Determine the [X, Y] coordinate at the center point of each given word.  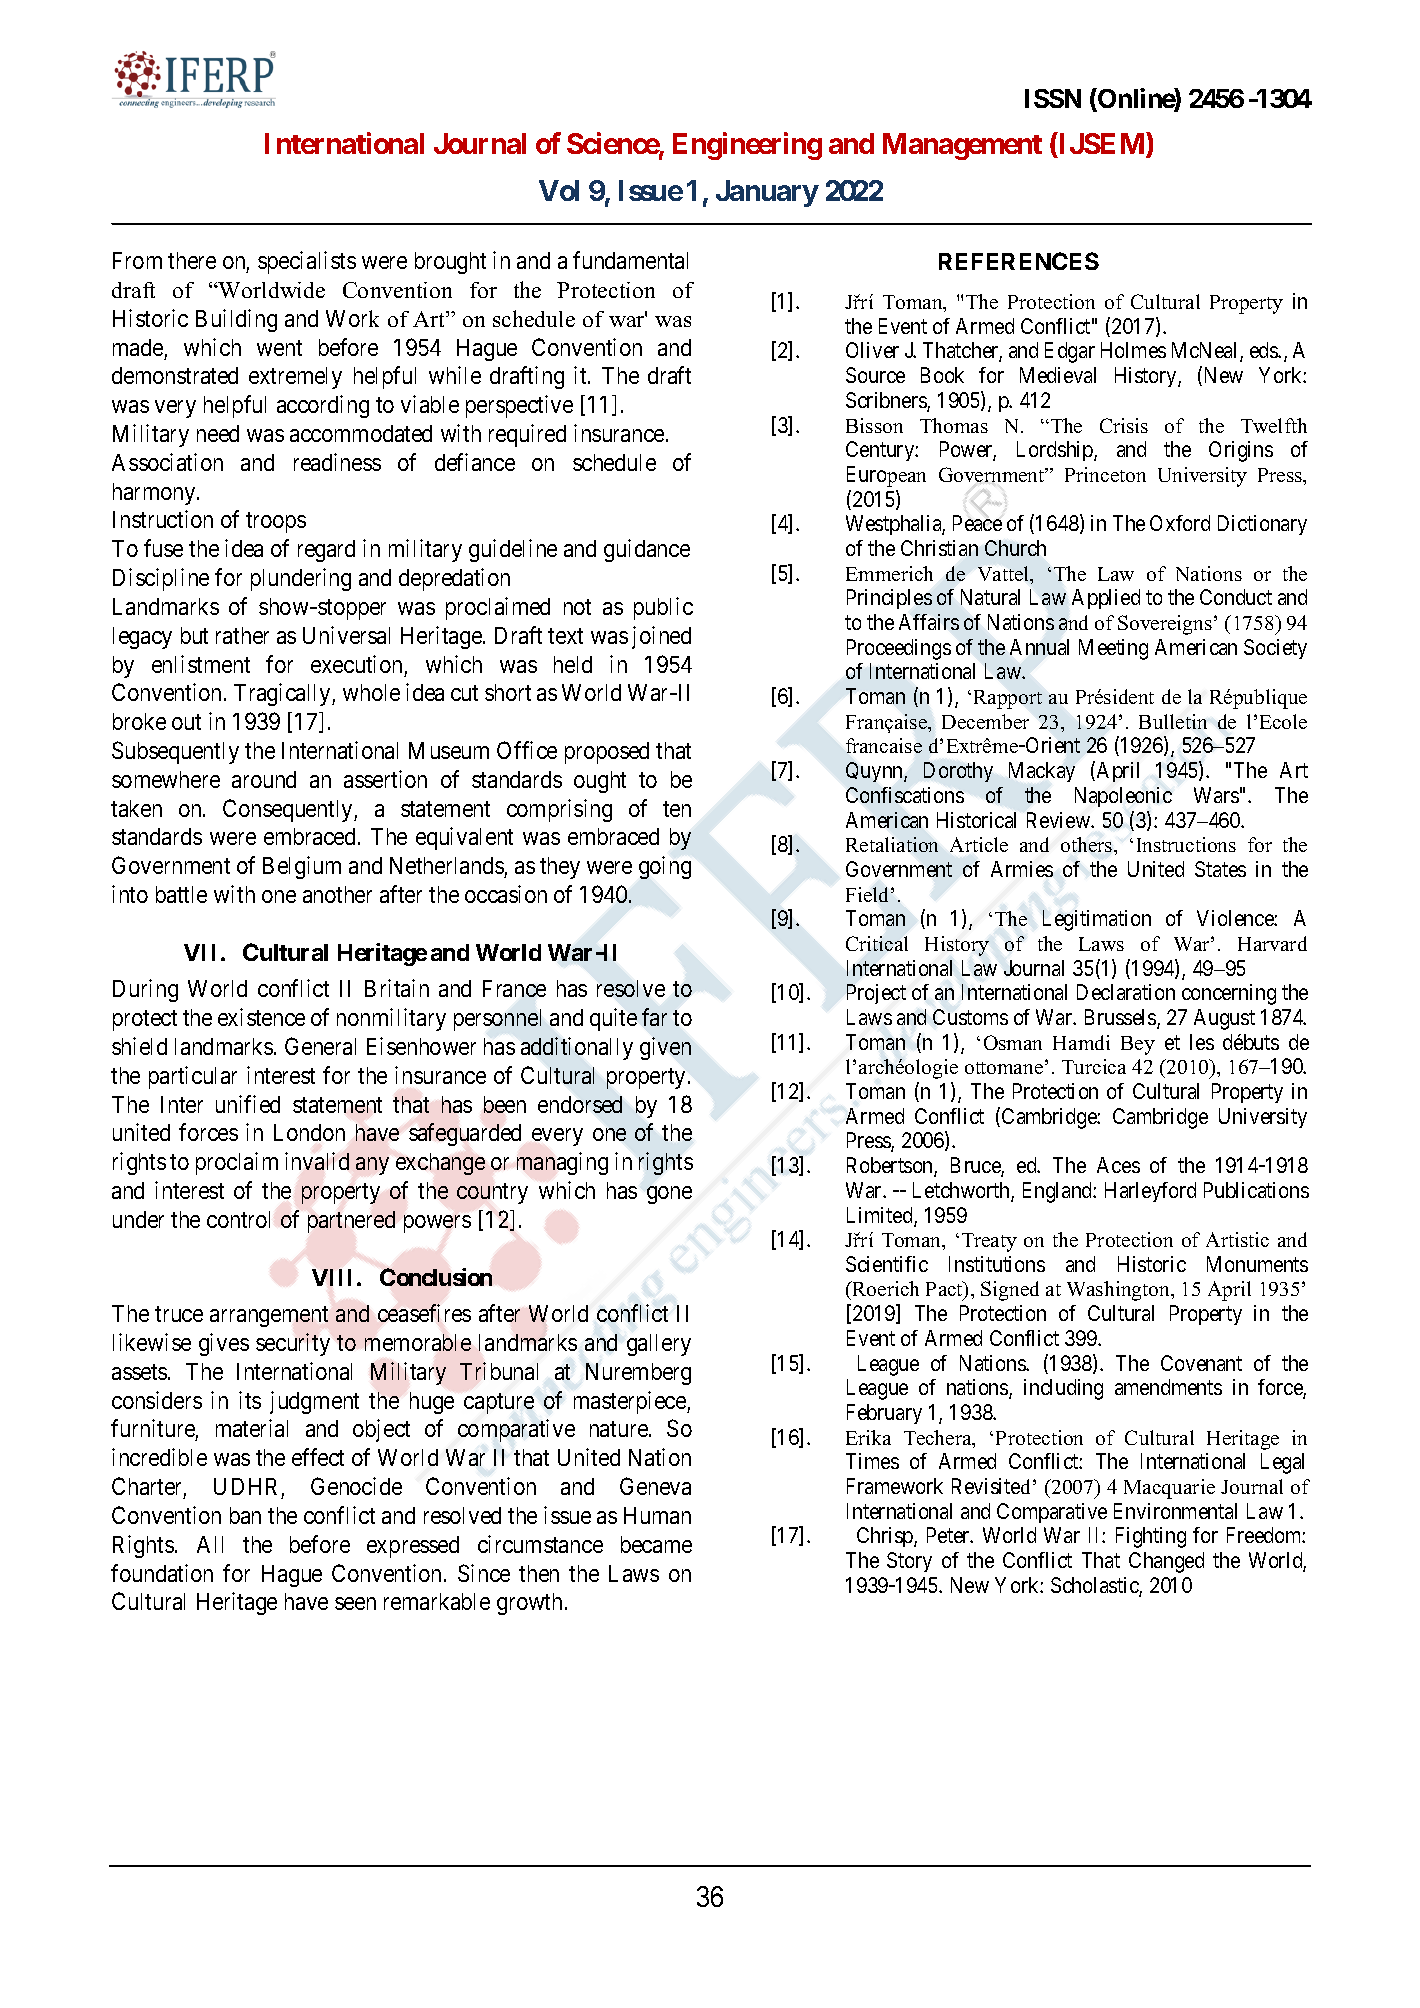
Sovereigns [1165, 625]
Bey [1138, 1045]
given [665, 1048]
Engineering [747, 146]
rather [242, 635]
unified [248, 1104]
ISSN [1053, 98]
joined [661, 637]
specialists [307, 262]
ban [245, 1515]
